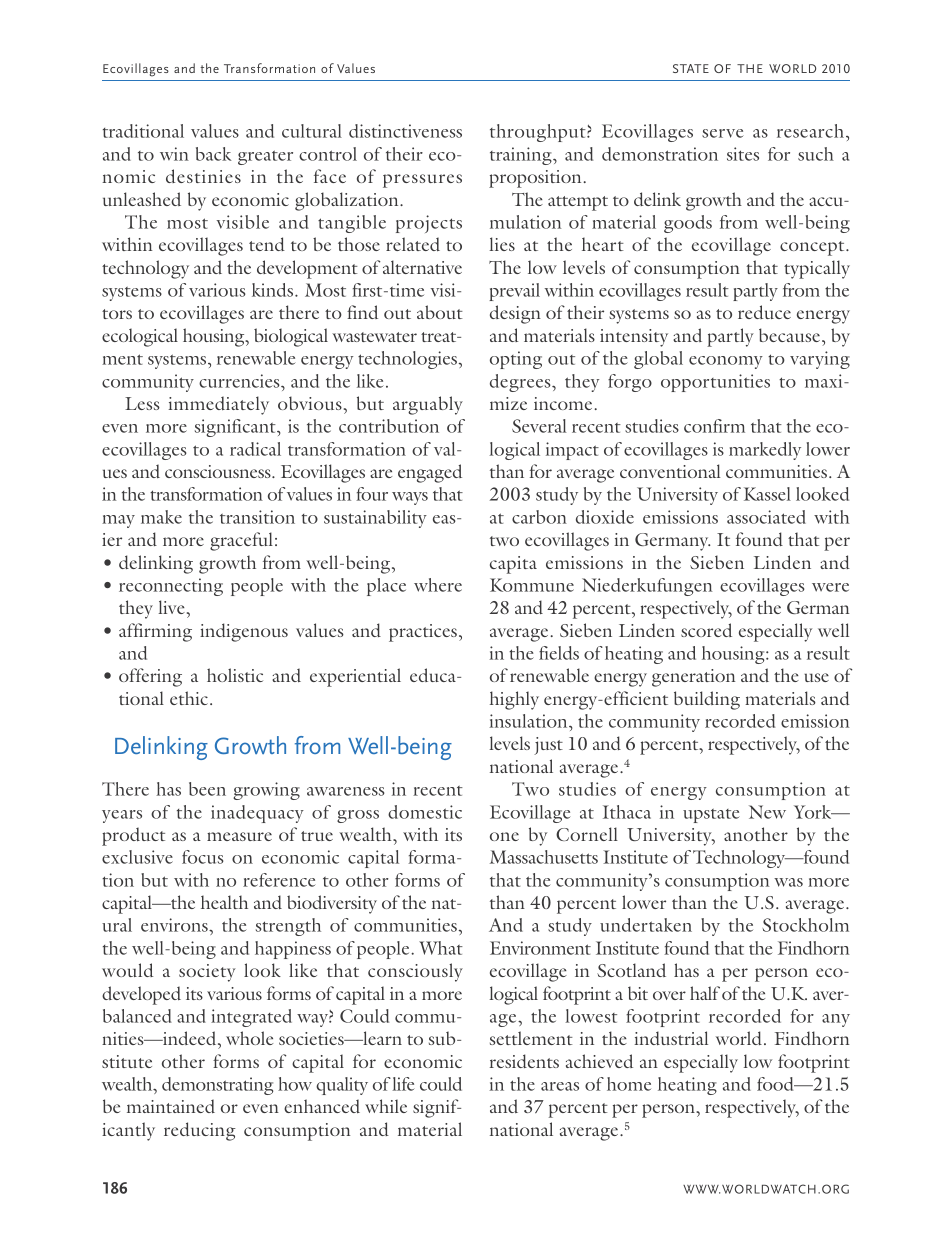 The height and width of the document is (1259, 952). I want to click on training, so click(522, 156).
